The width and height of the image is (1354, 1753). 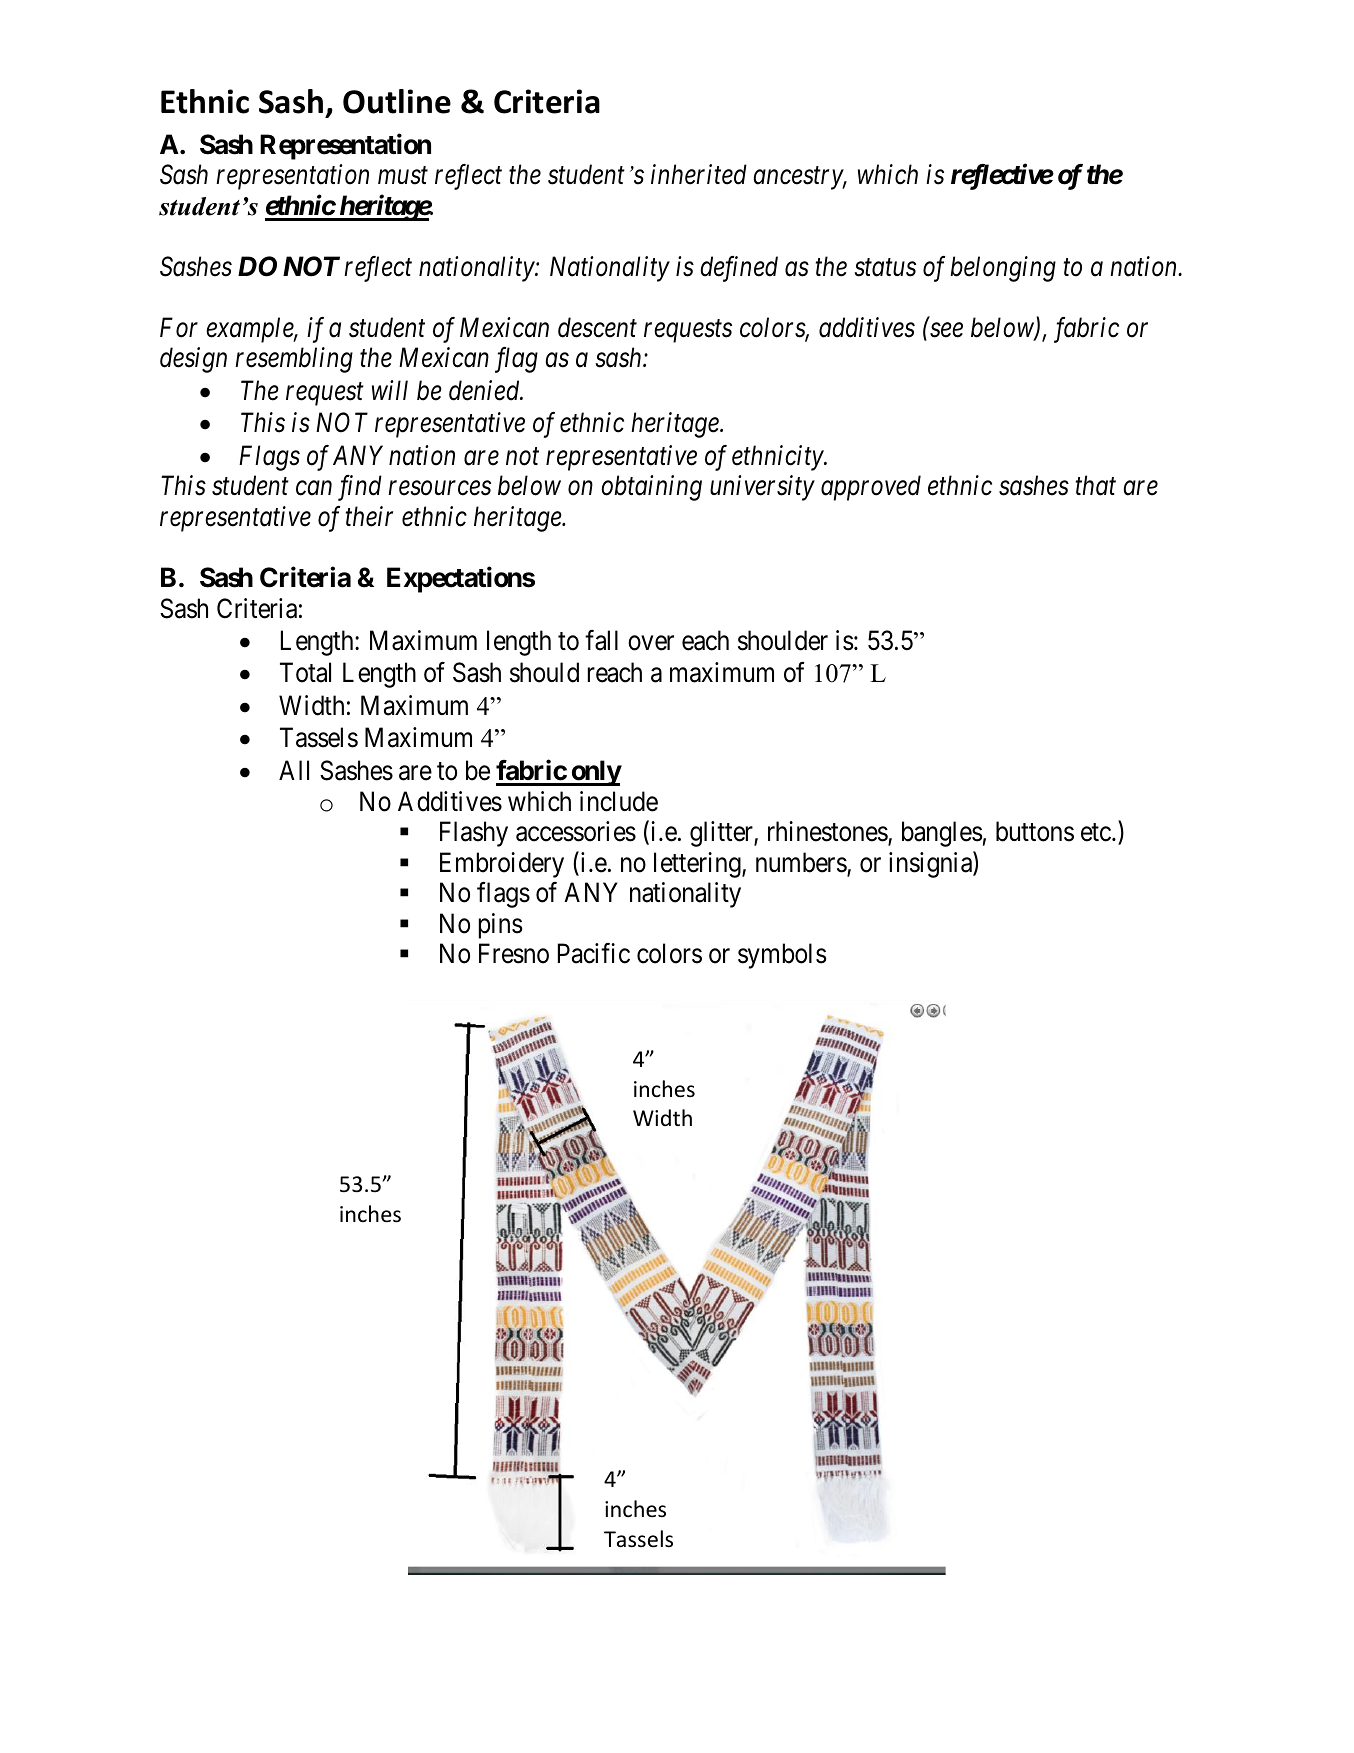 I want to click on obtaining, so click(x=651, y=488).
